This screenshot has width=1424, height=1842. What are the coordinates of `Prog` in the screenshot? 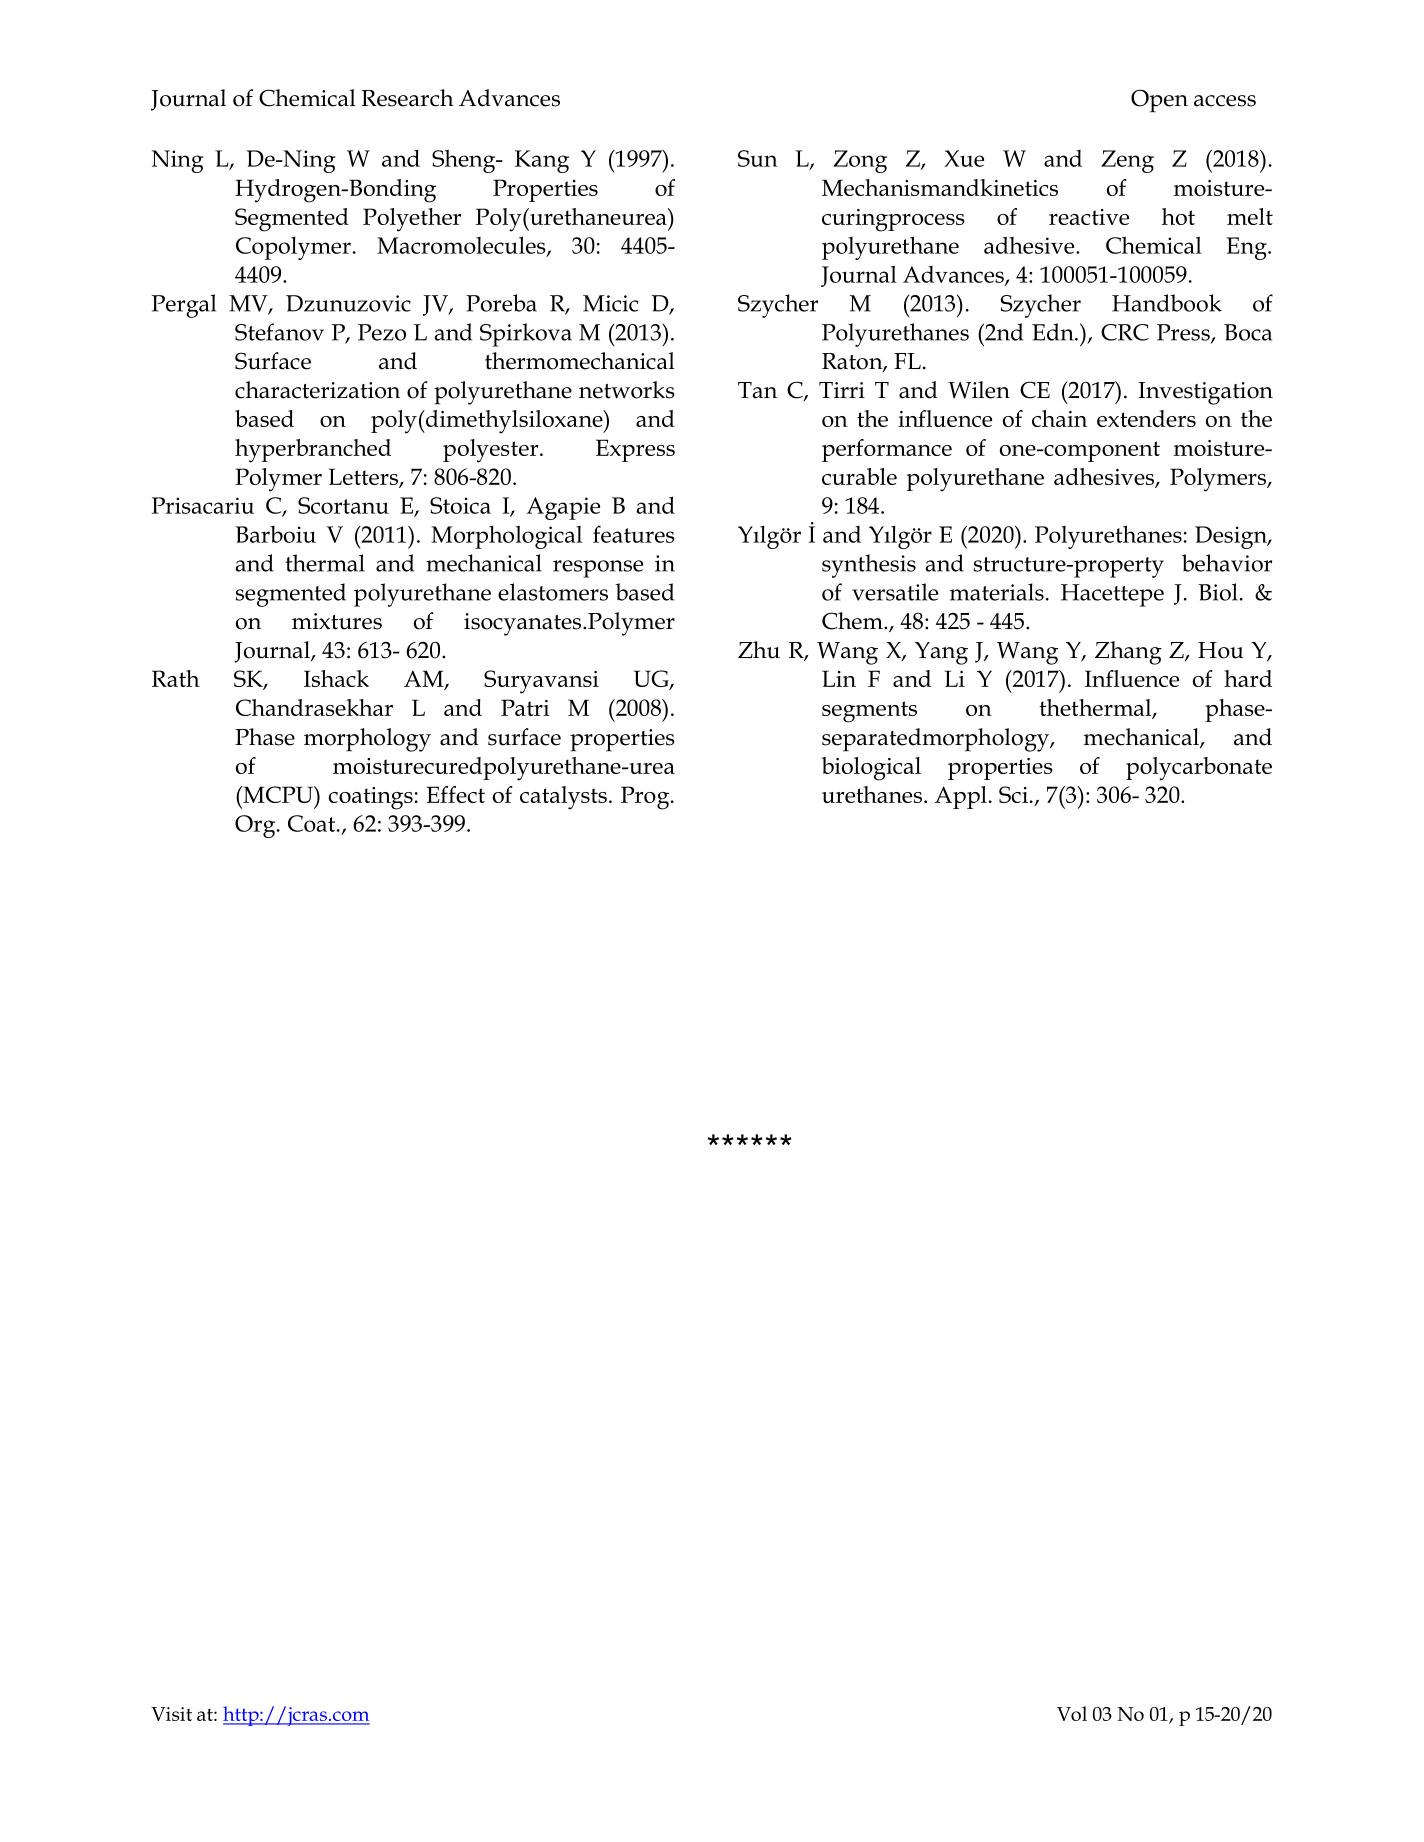 It's located at (646, 798).
